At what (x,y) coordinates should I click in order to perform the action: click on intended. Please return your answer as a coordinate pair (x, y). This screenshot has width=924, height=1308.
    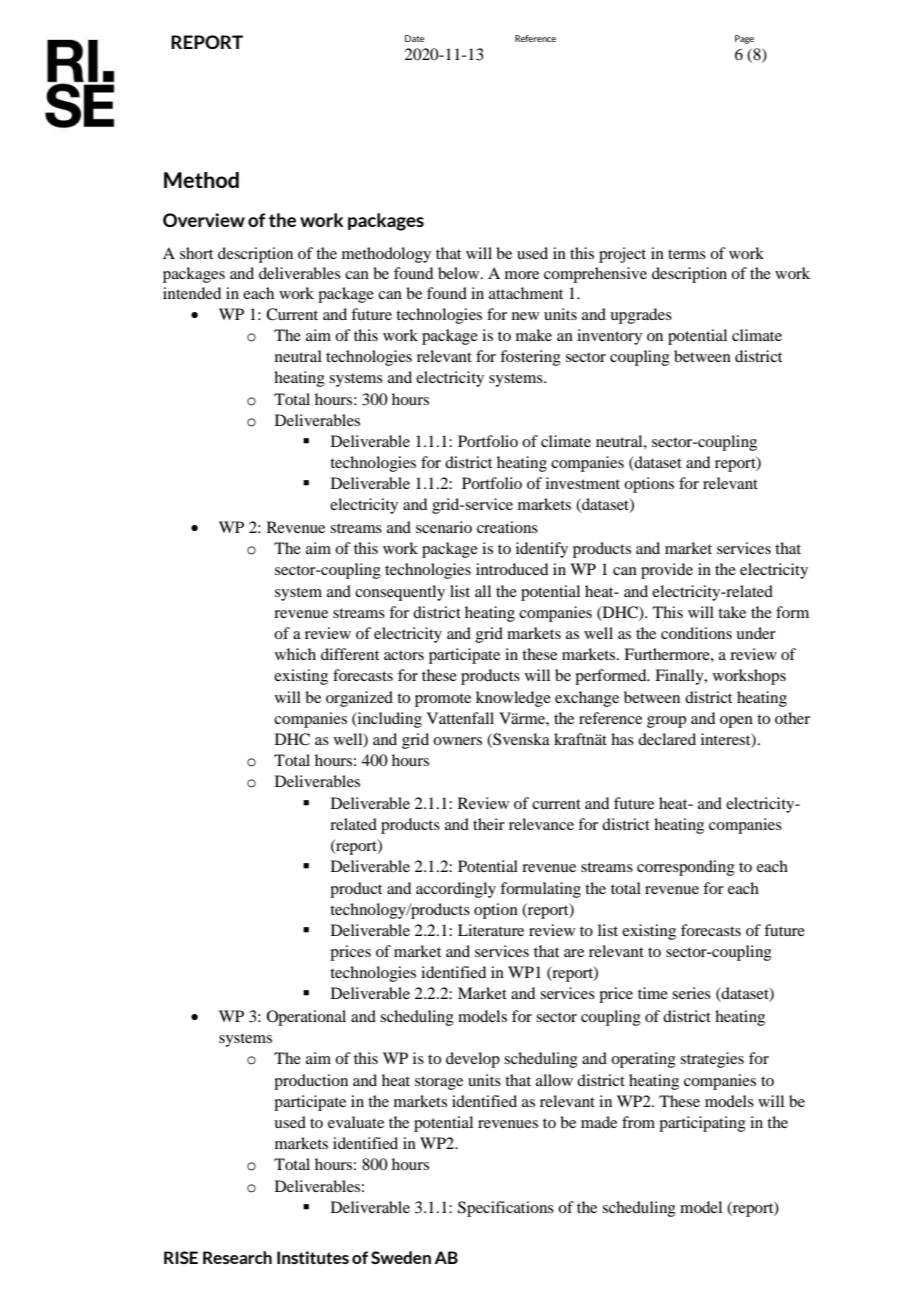
    Looking at the image, I should click on (192, 293).
